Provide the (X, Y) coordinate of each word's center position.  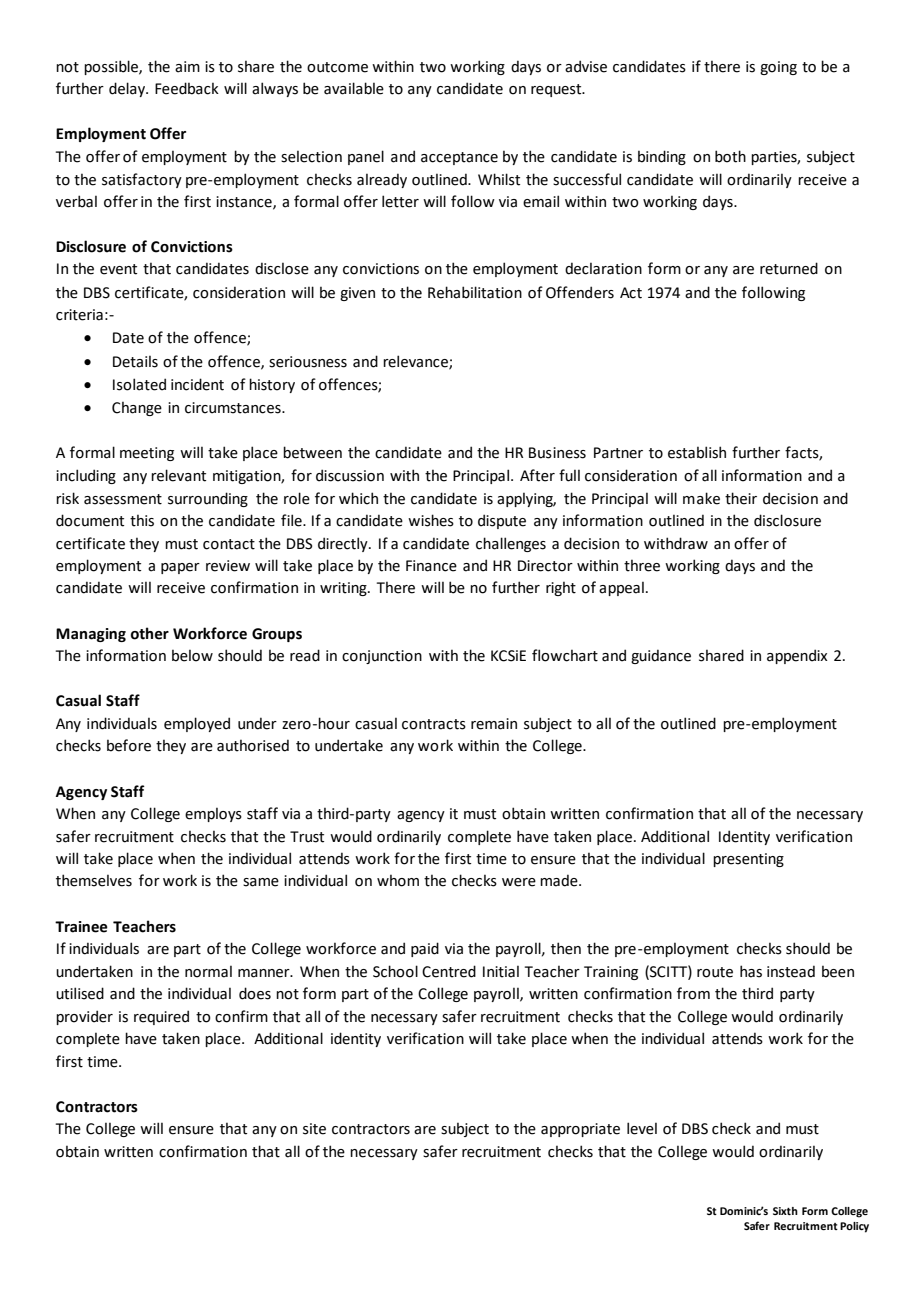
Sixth (785, 1211)
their (741, 498)
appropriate (580, 1130)
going (778, 68)
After (537, 475)
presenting (748, 860)
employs (213, 814)
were (519, 882)
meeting (147, 454)
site (314, 1129)
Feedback (187, 88)
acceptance (459, 158)
